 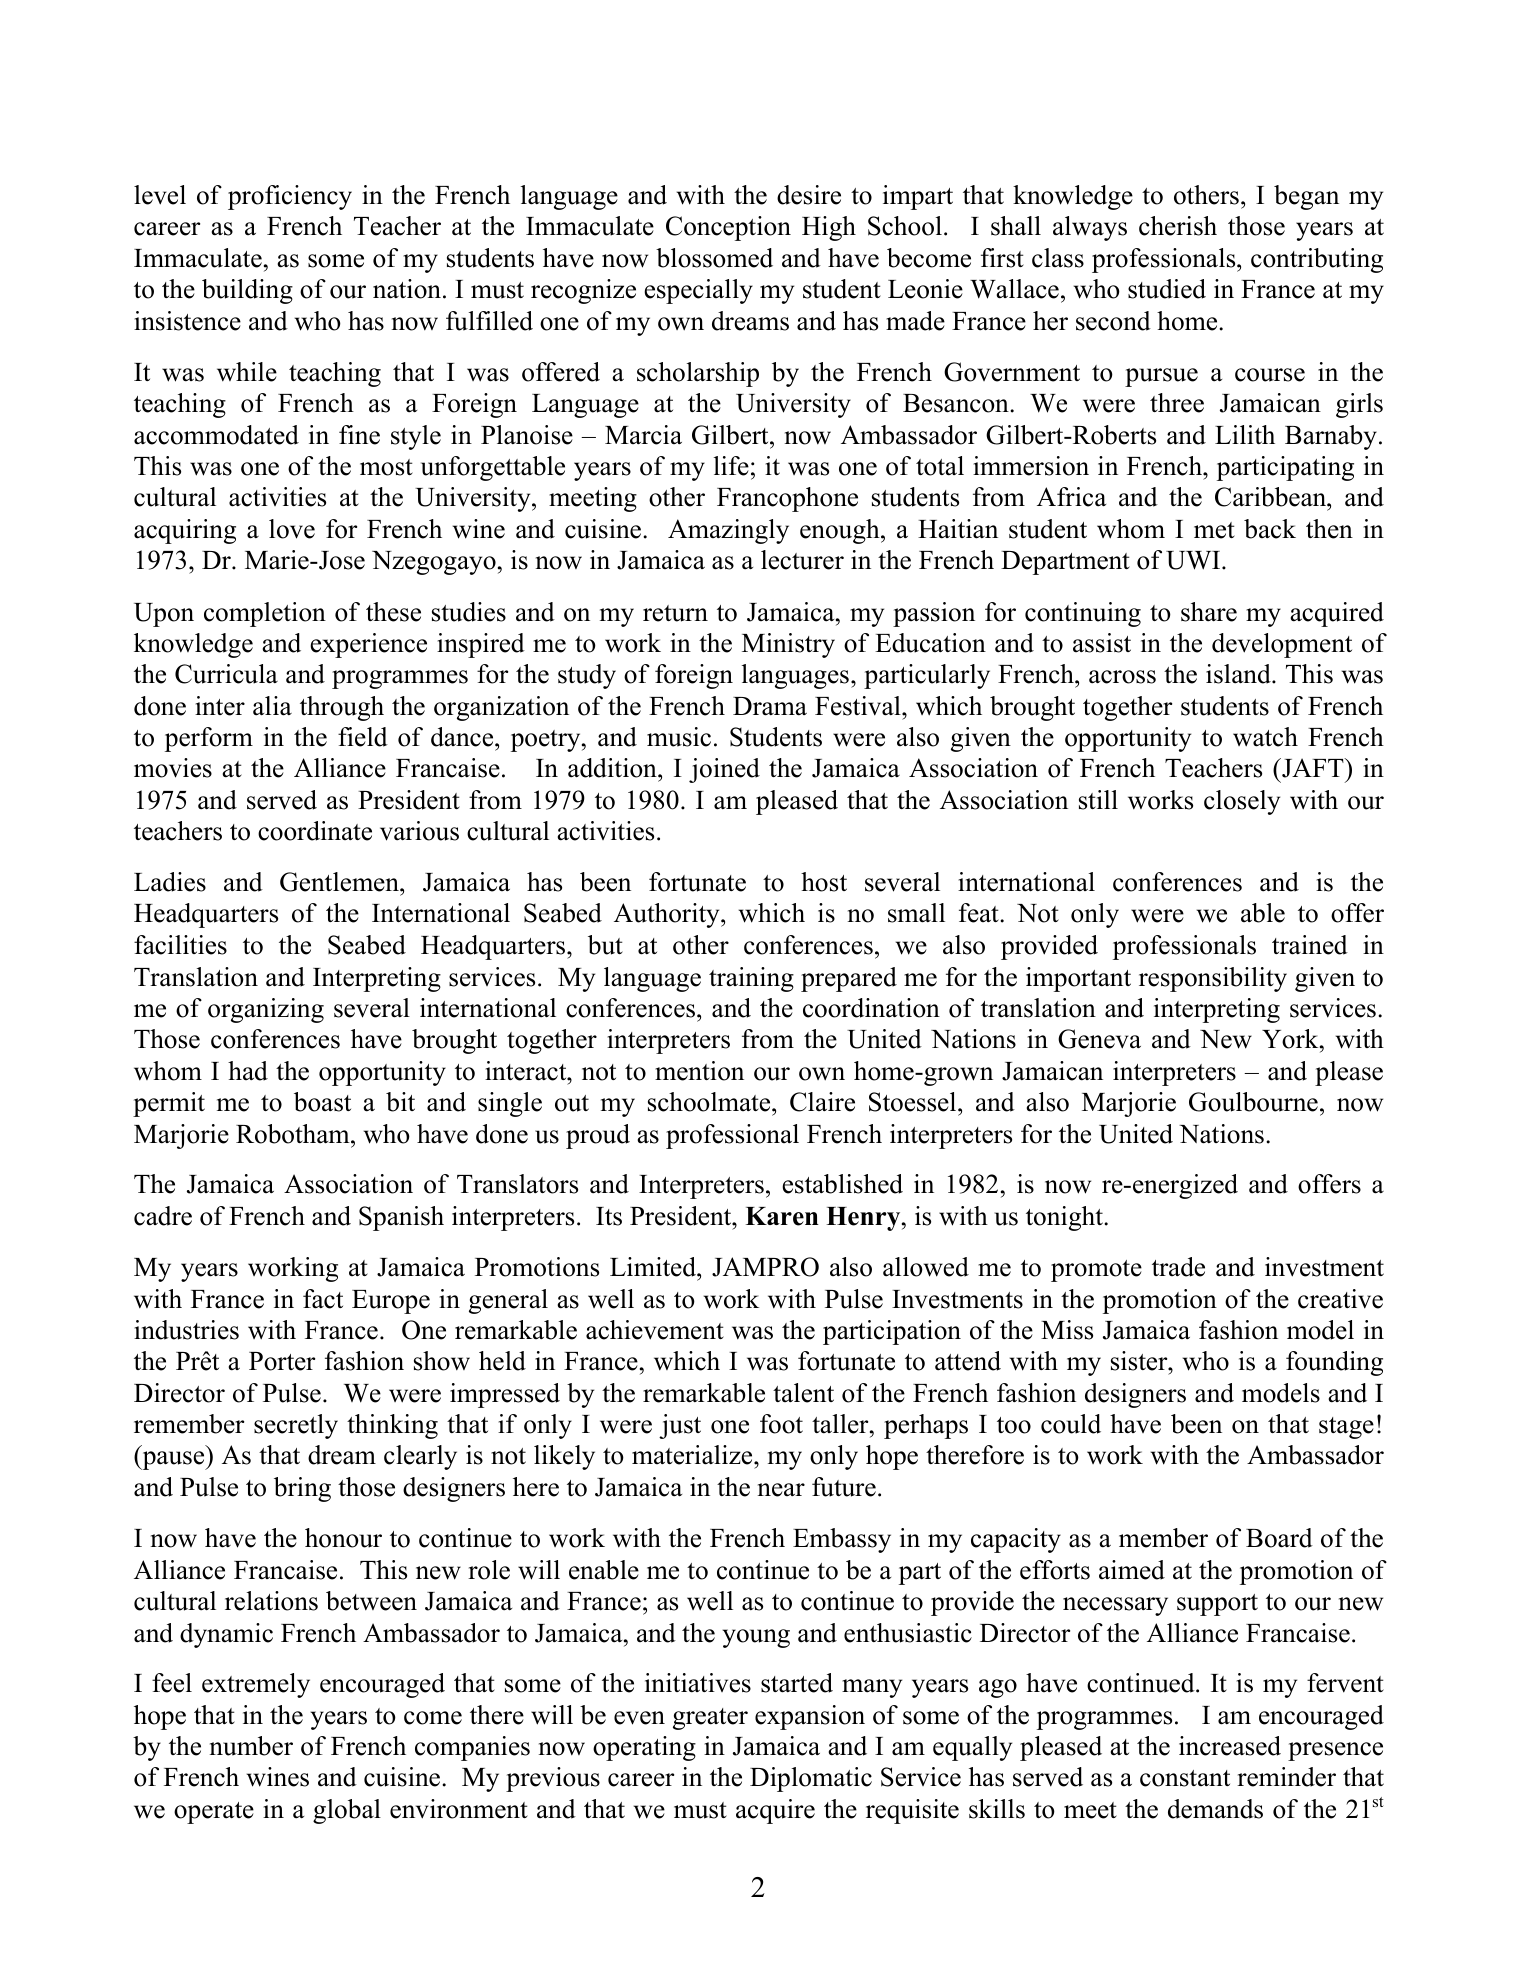 I want to click on Diplomatic, so click(x=811, y=1779).
